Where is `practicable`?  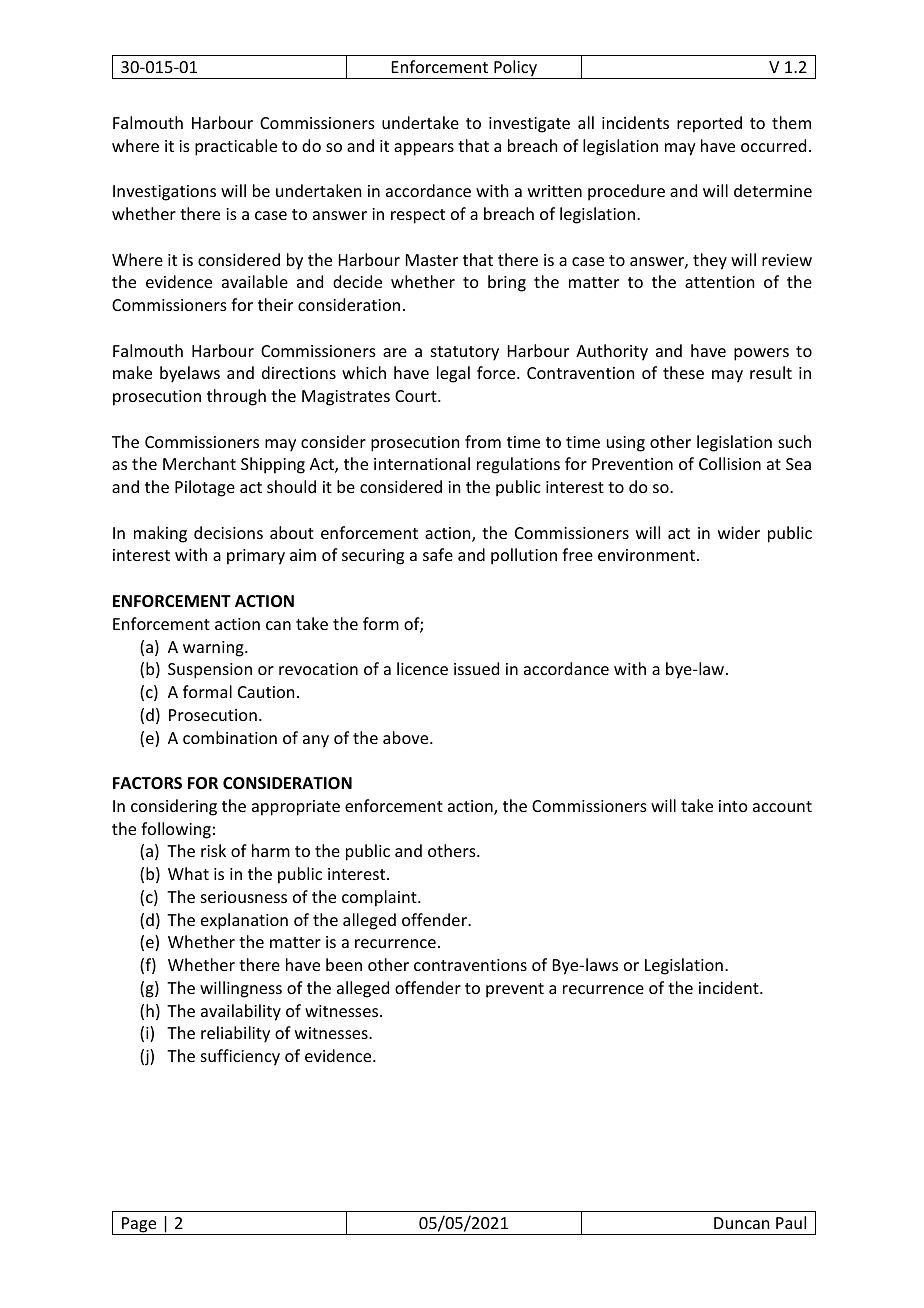
practicable is located at coordinates (236, 147).
